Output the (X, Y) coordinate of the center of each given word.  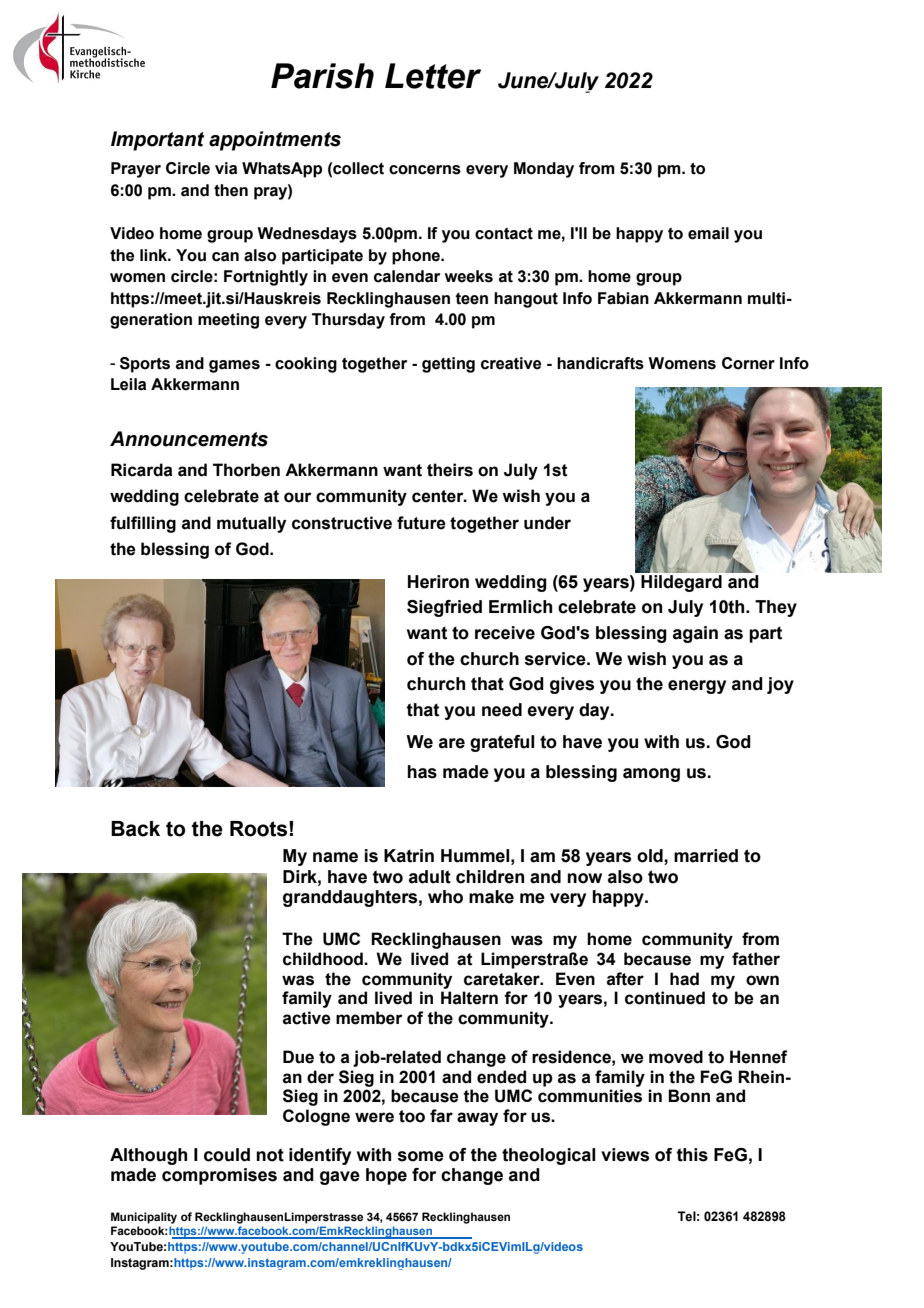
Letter (433, 76)
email (708, 233)
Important (157, 141)
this (692, 1155)
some (421, 1156)
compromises (219, 1176)
